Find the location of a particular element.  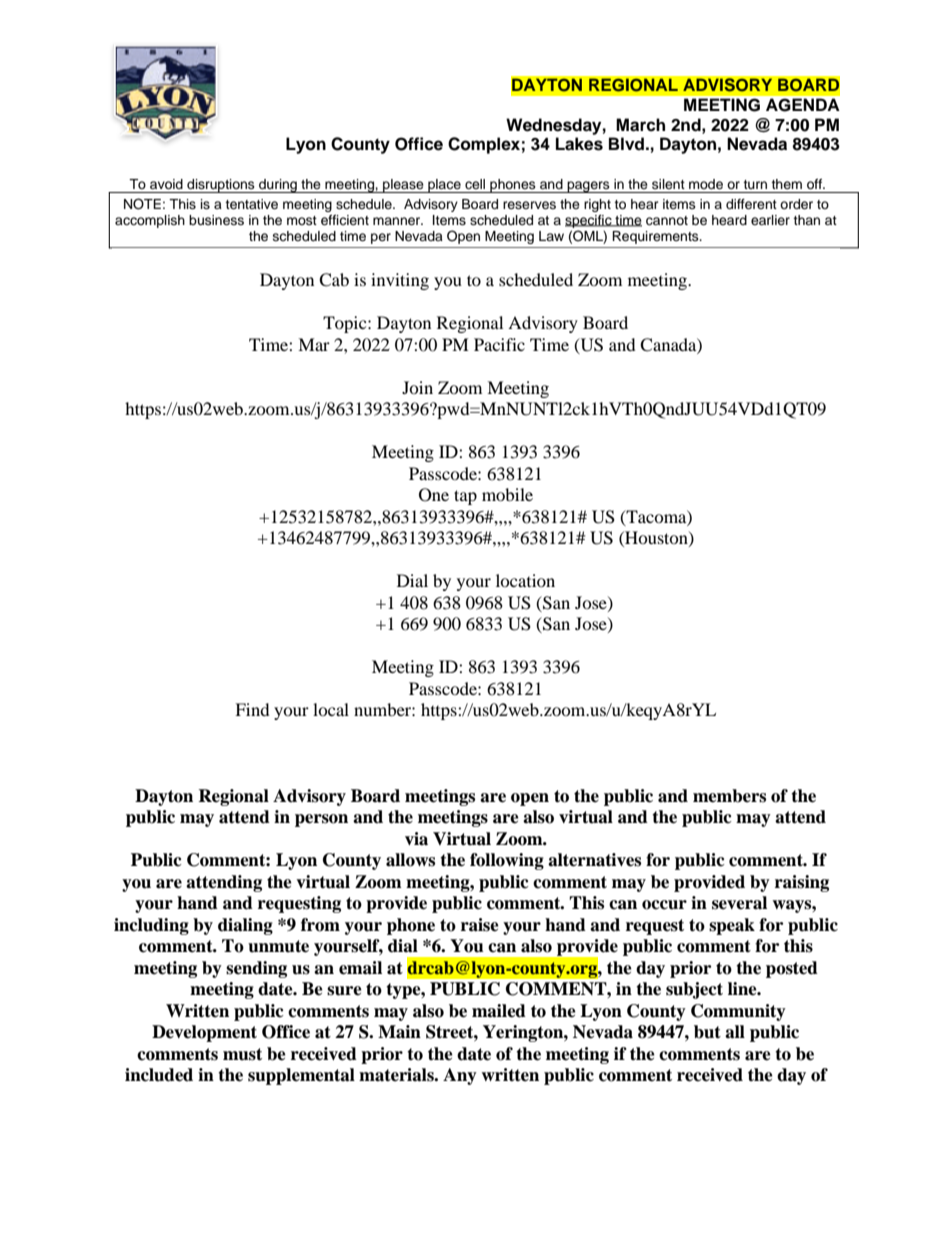

tap is located at coordinates (465, 497).
